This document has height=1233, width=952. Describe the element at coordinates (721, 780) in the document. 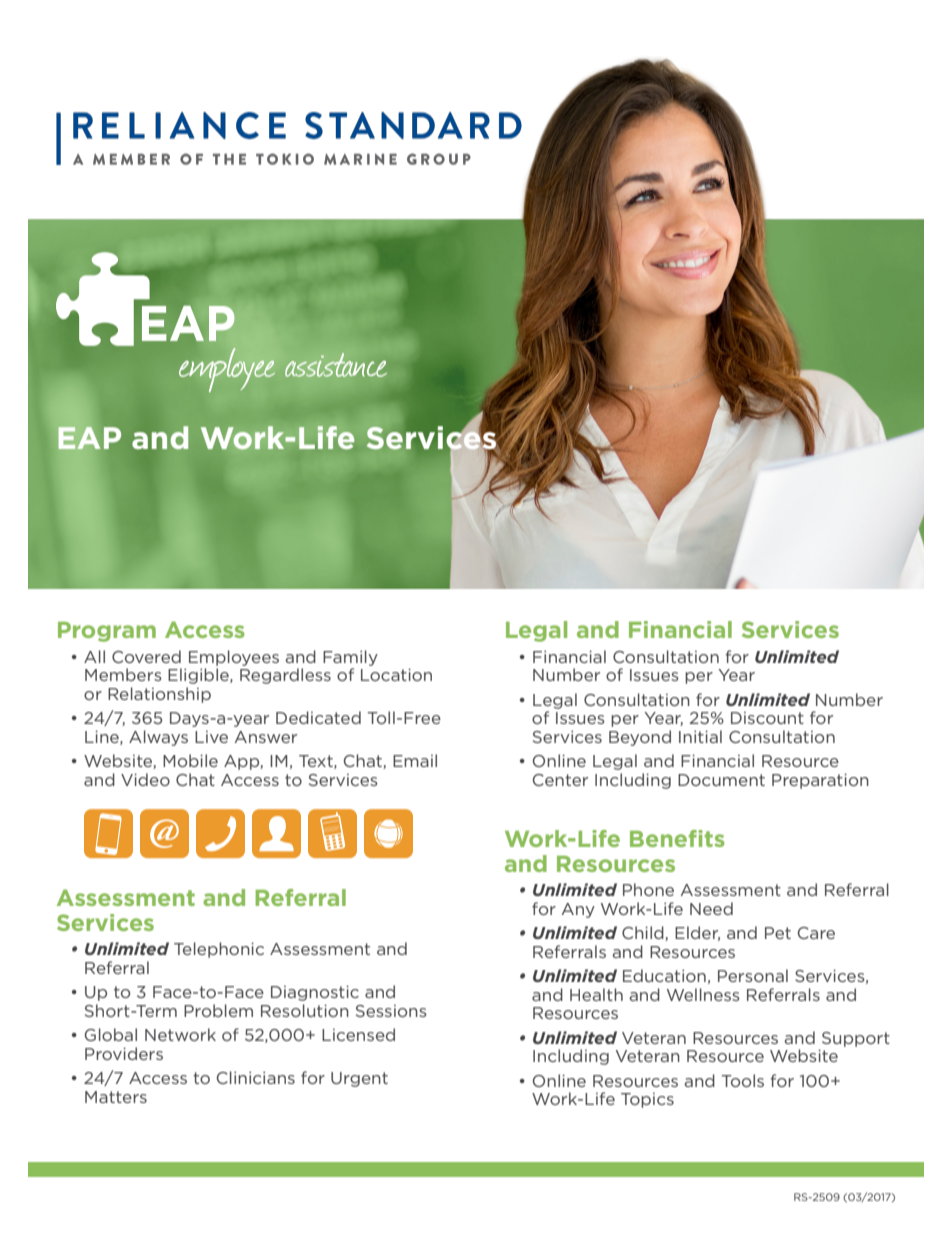

I see `Document` at that location.
